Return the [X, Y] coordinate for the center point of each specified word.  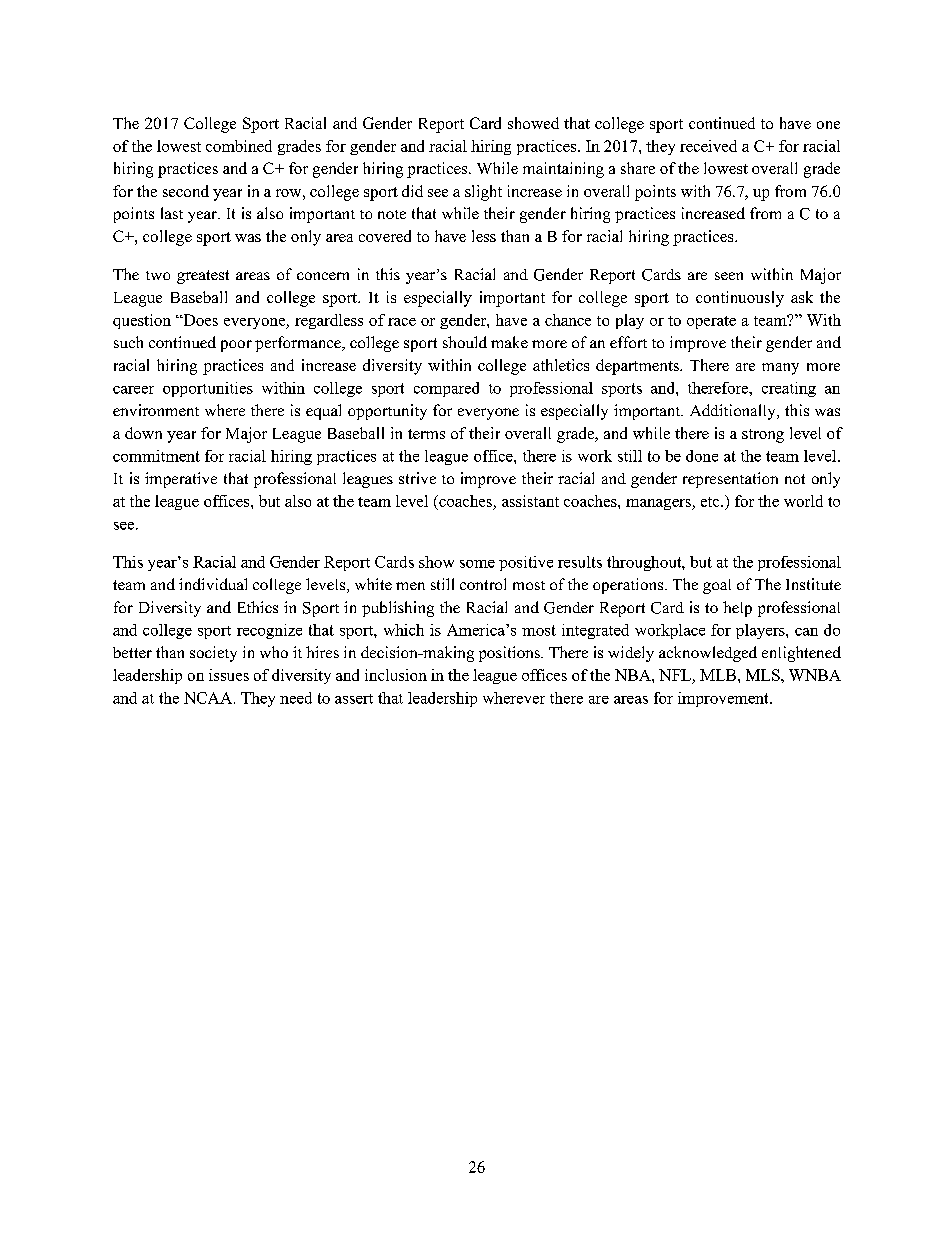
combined [239, 146]
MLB [718, 675]
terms [426, 434]
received [708, 146]
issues [229, 675]
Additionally [734, 412]
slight [483, 193]
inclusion [396, 675]
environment [156, 410]
